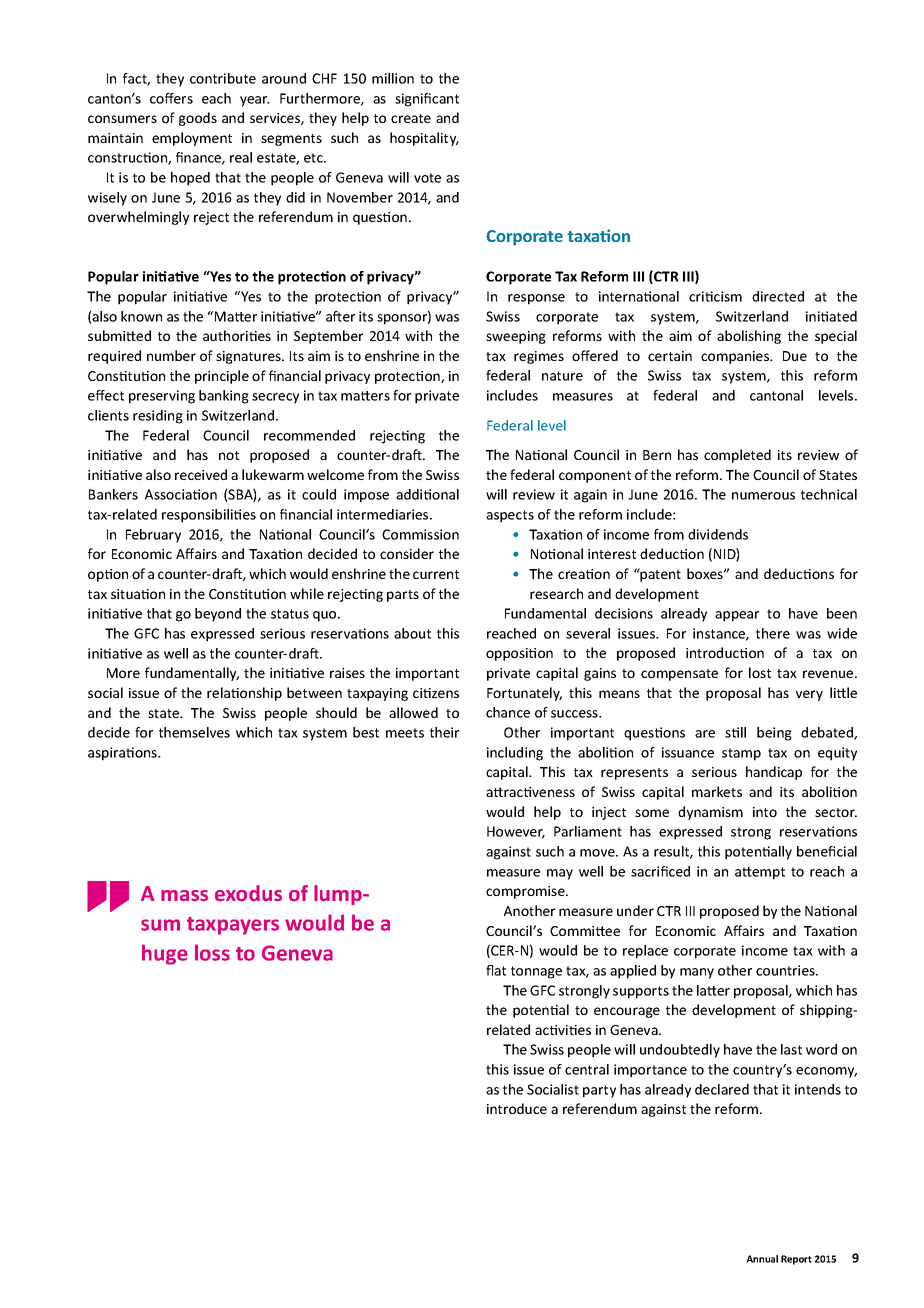  I want to click on banking, so click(224, 397).
